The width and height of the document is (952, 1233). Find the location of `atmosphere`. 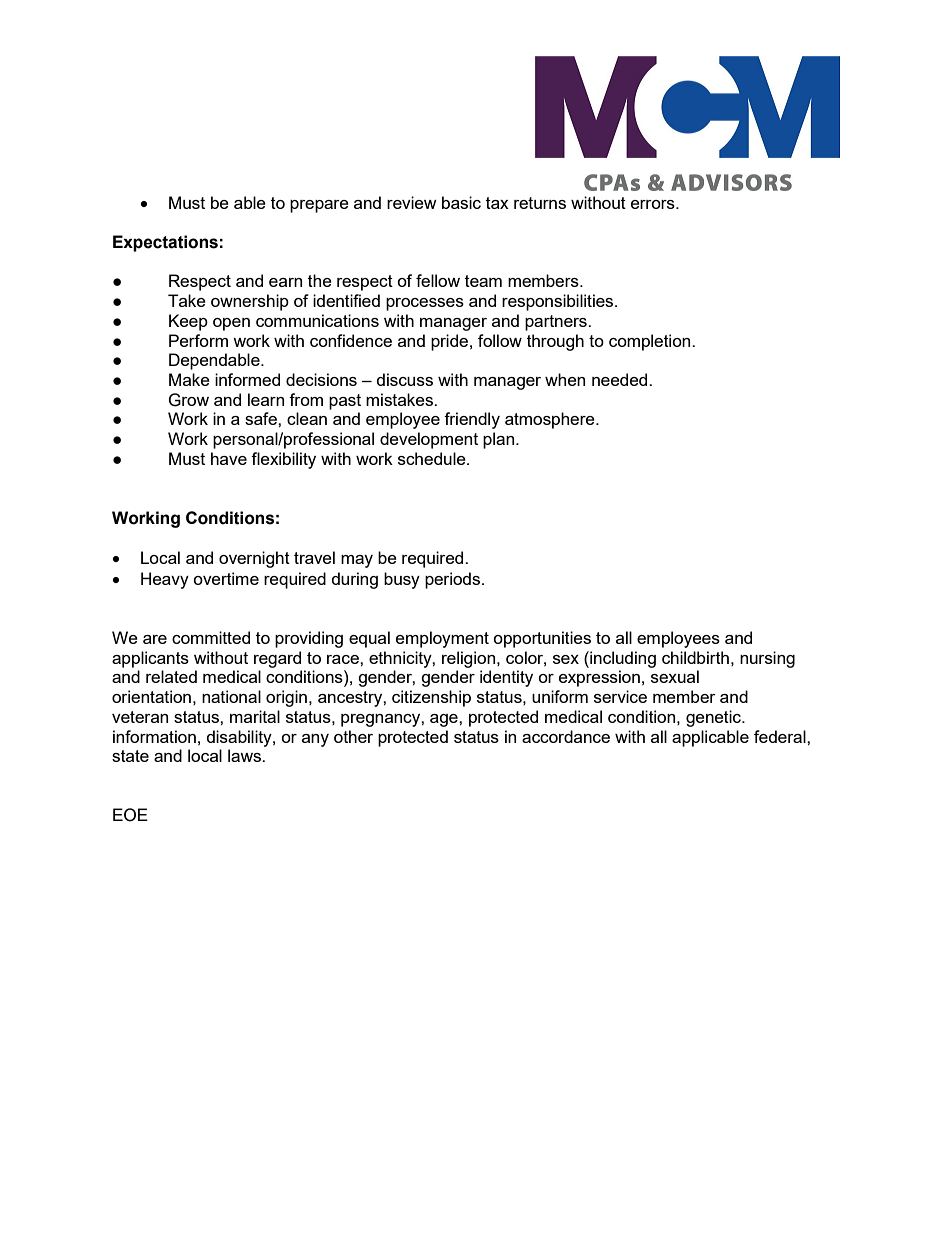

atmosphere is located at coordinates (551, 420).
